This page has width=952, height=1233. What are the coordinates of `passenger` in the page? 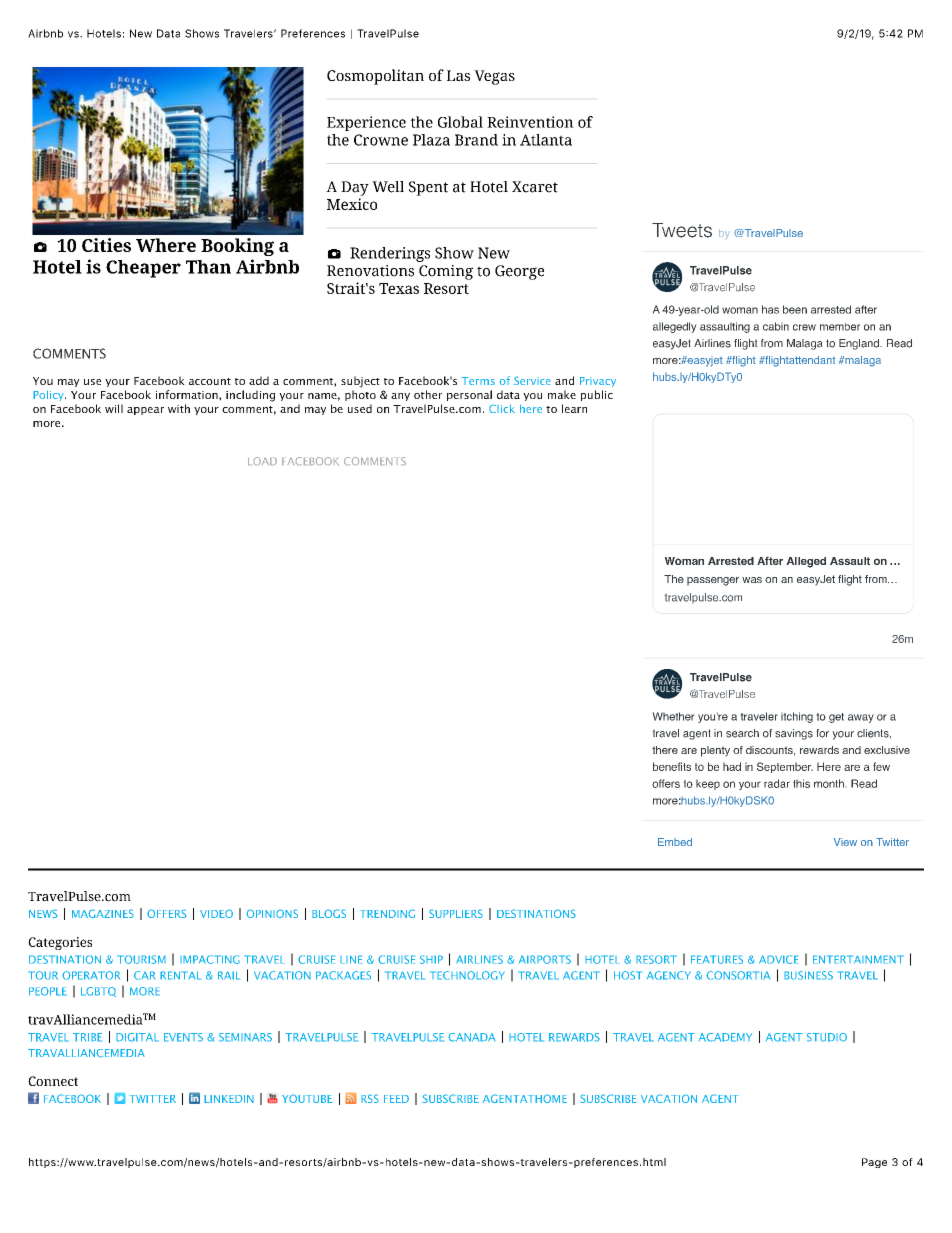 It's located at (713, 581).
